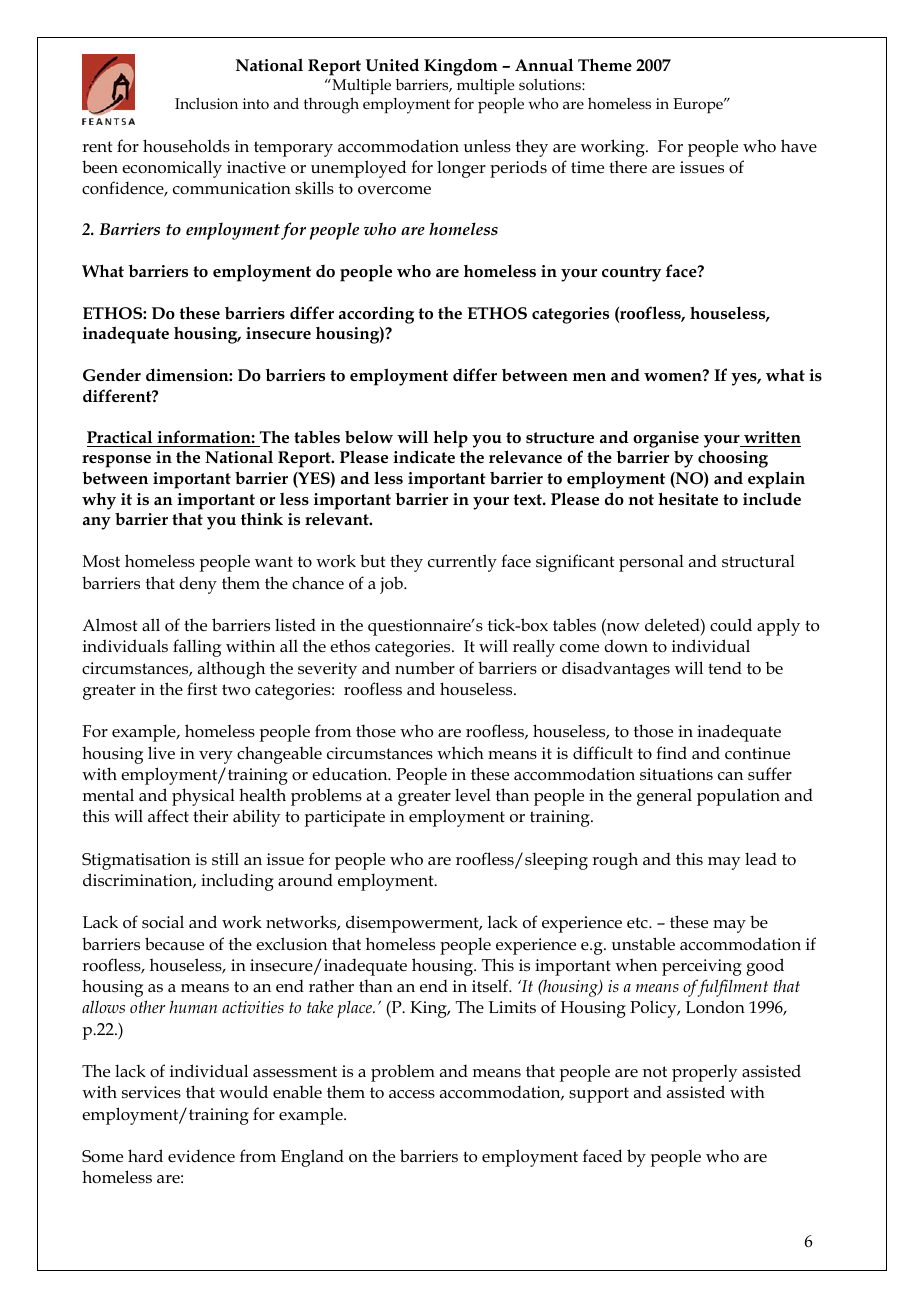 The image size is (924, 1308). Describe the element at coordinates (225, 859) in the image. I see `still` at that location.
